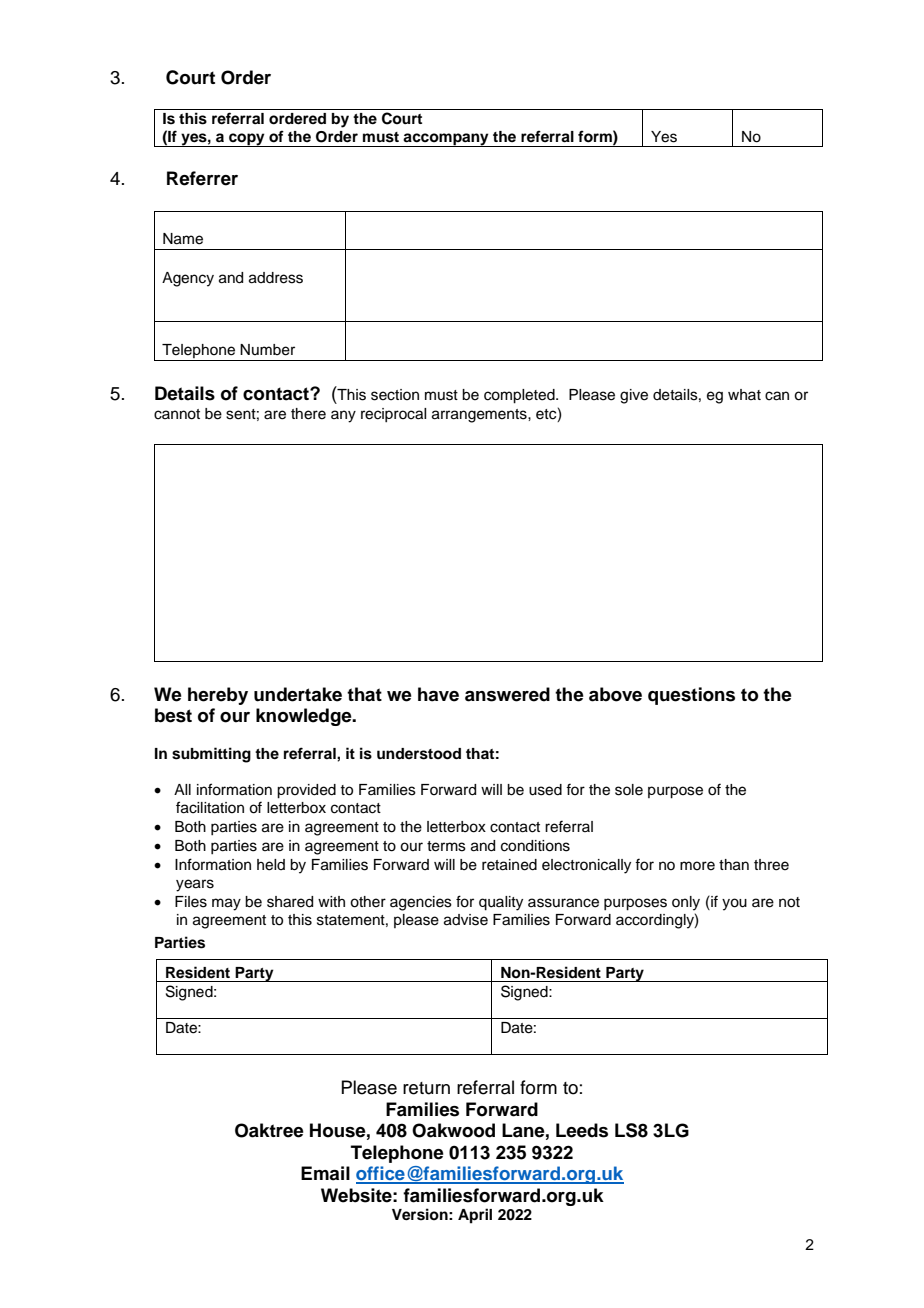 Image resolution: width=924 pixels, height=1308 pixels. Describe the element at coordinates (744, 394) in the screenshot. I see `what` at that location.
